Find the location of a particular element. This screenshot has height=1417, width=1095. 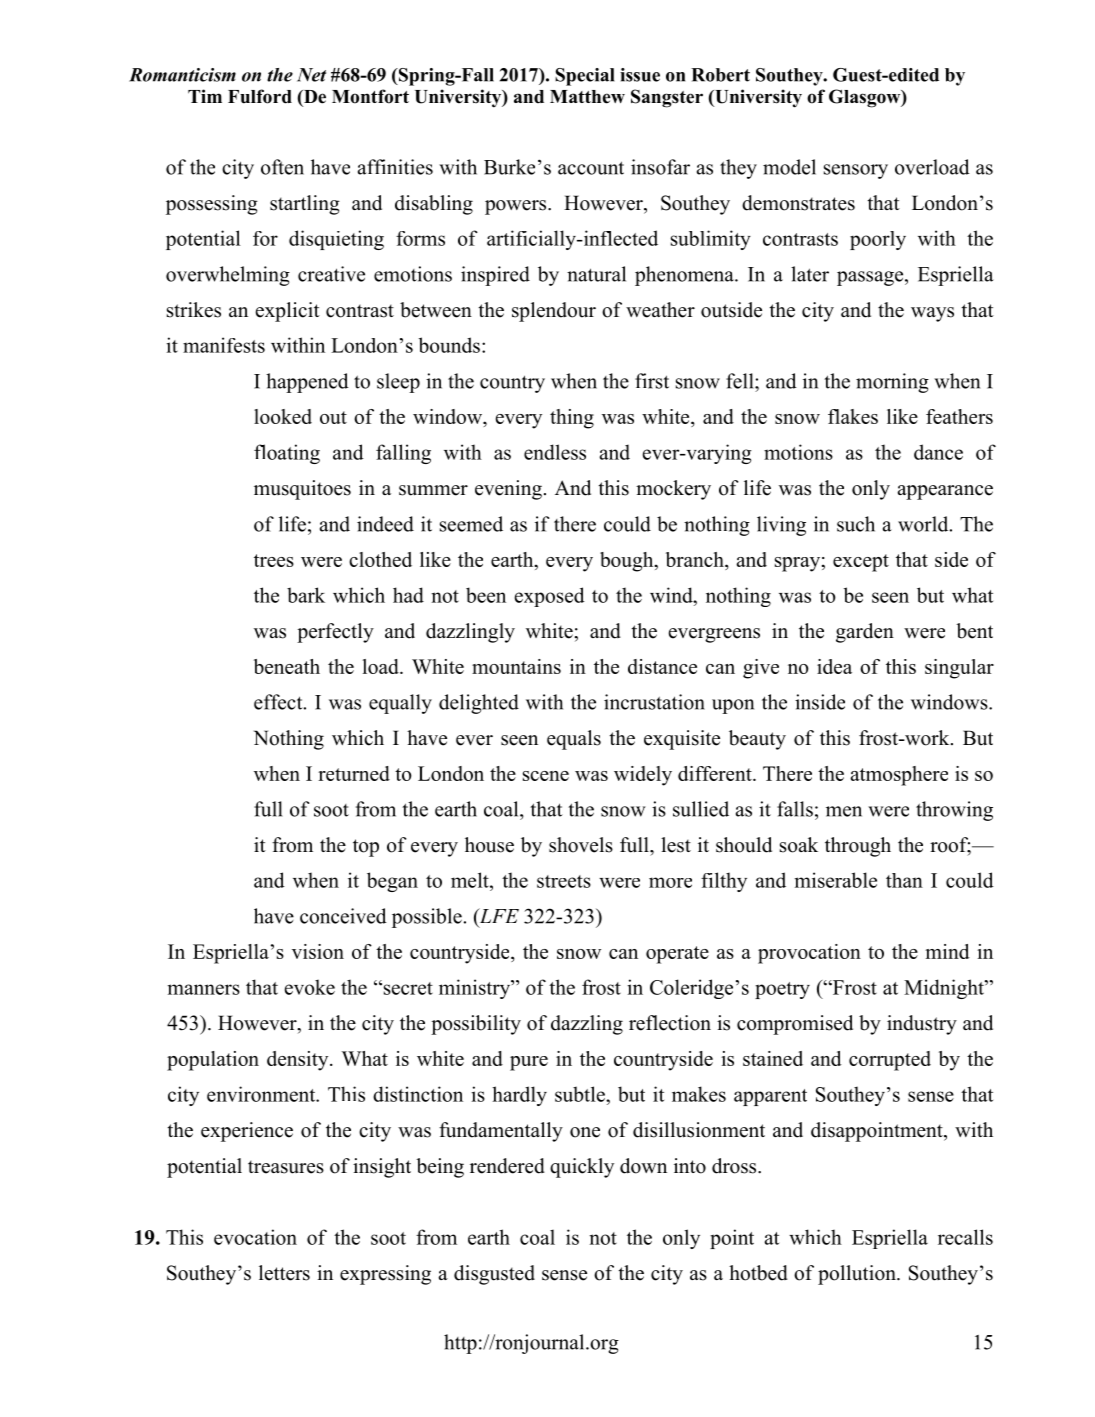

Matthew is located at coordinates (587, 97).
